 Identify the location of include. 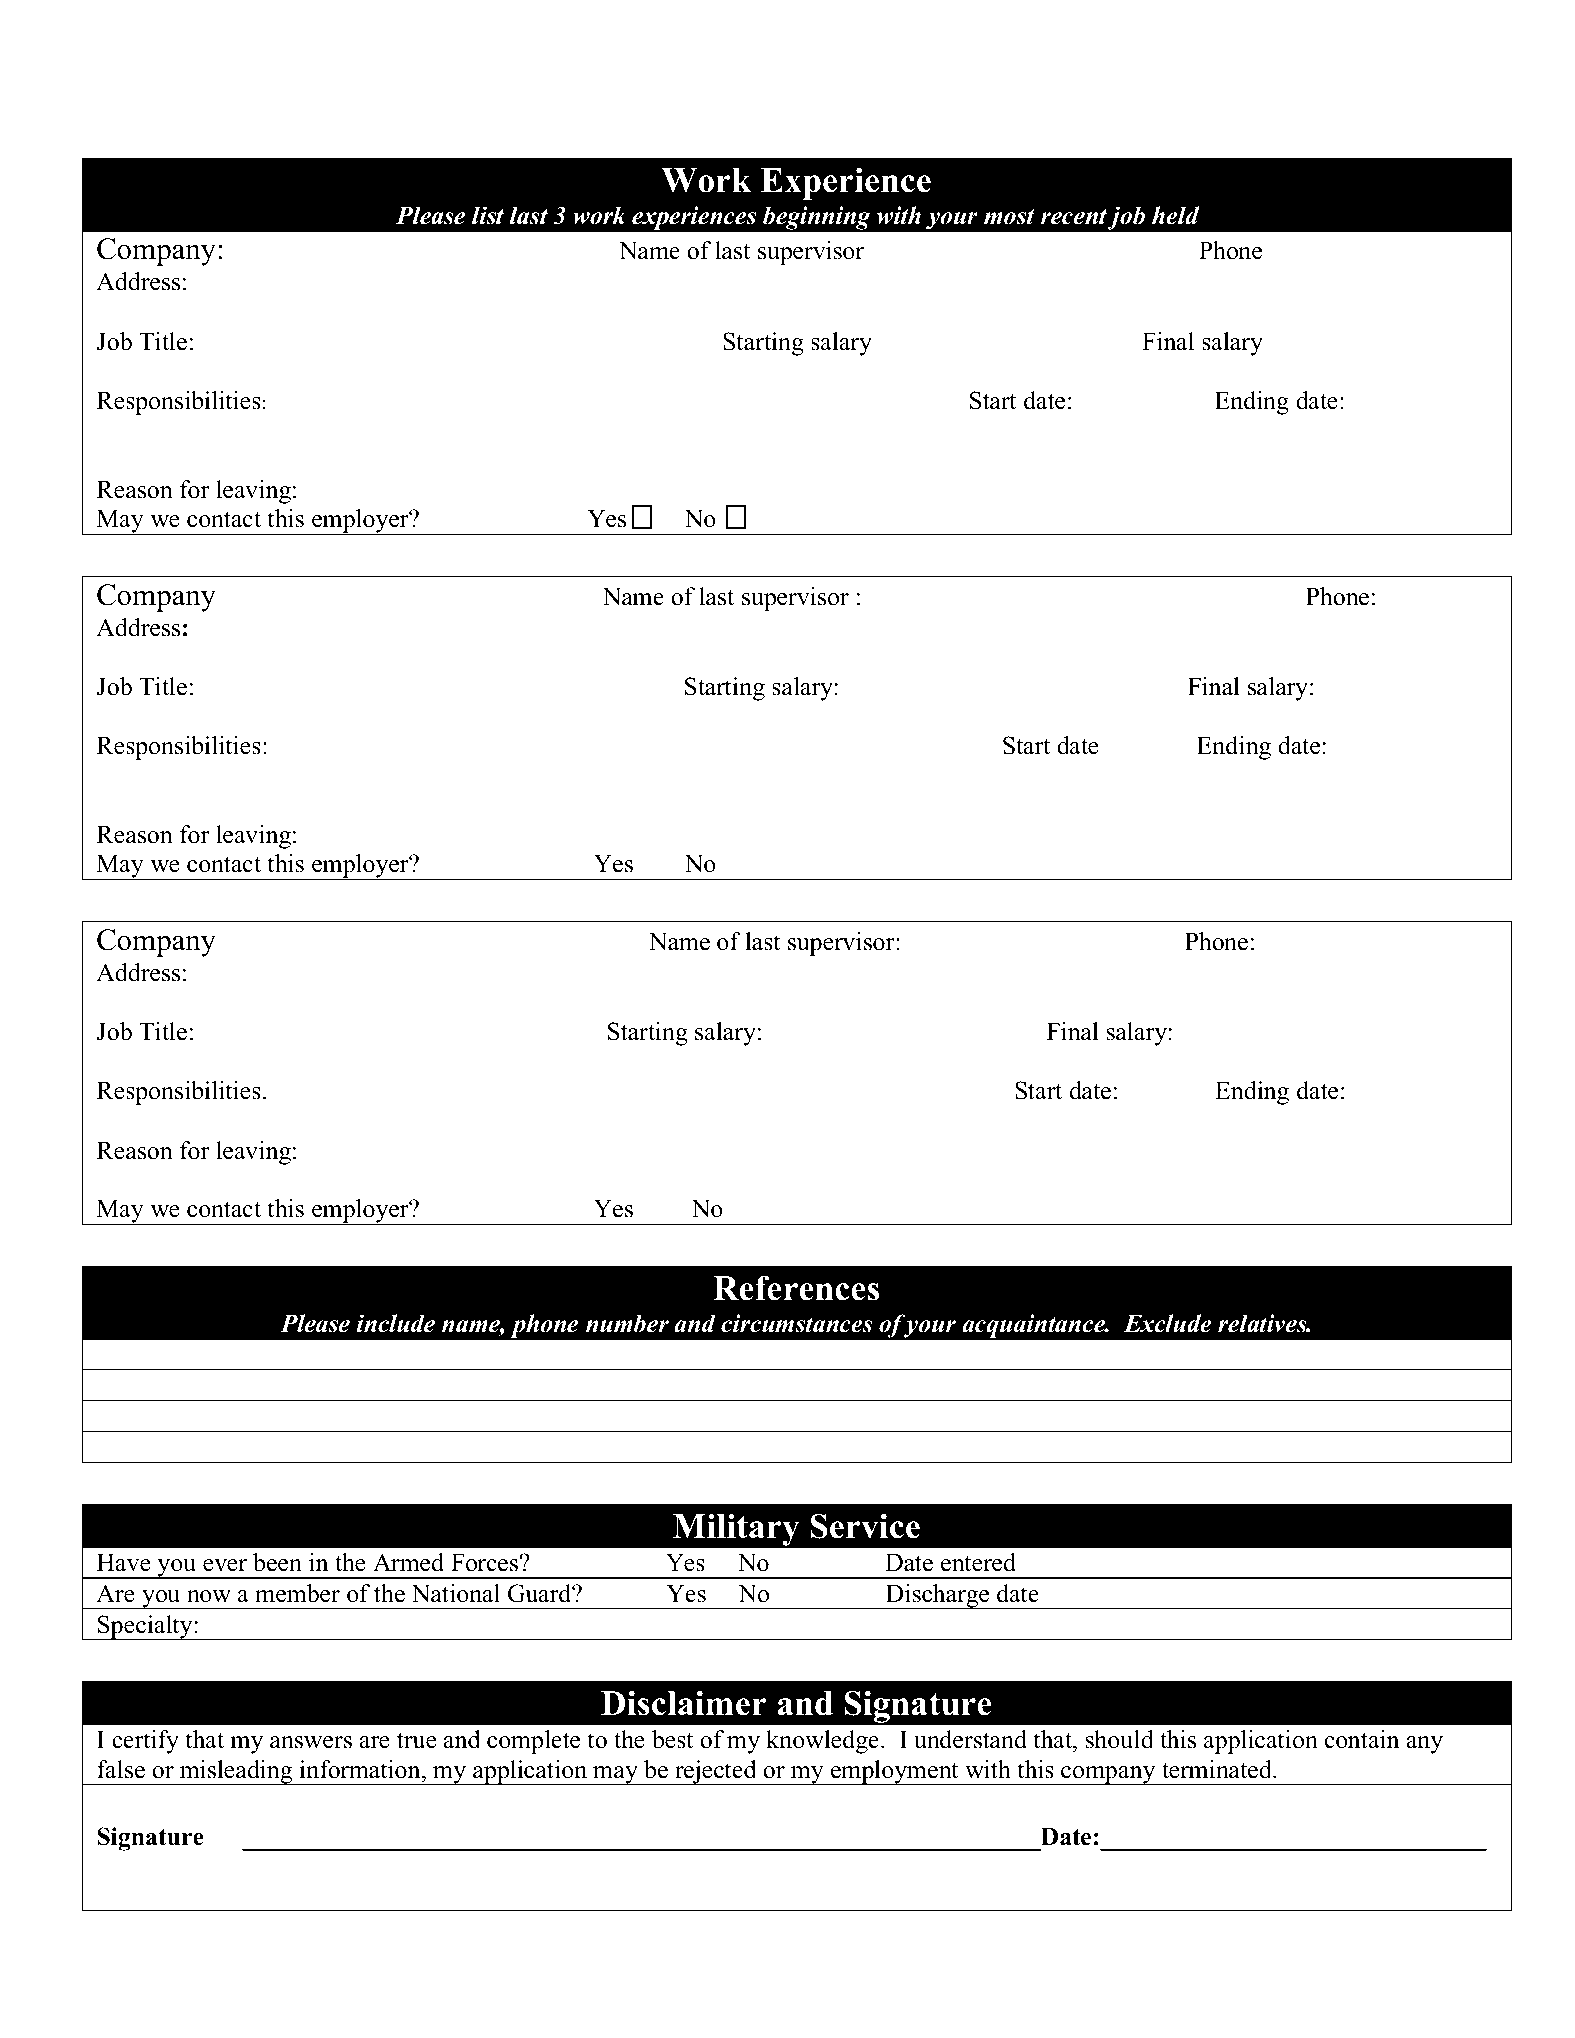
(396, 1323).
